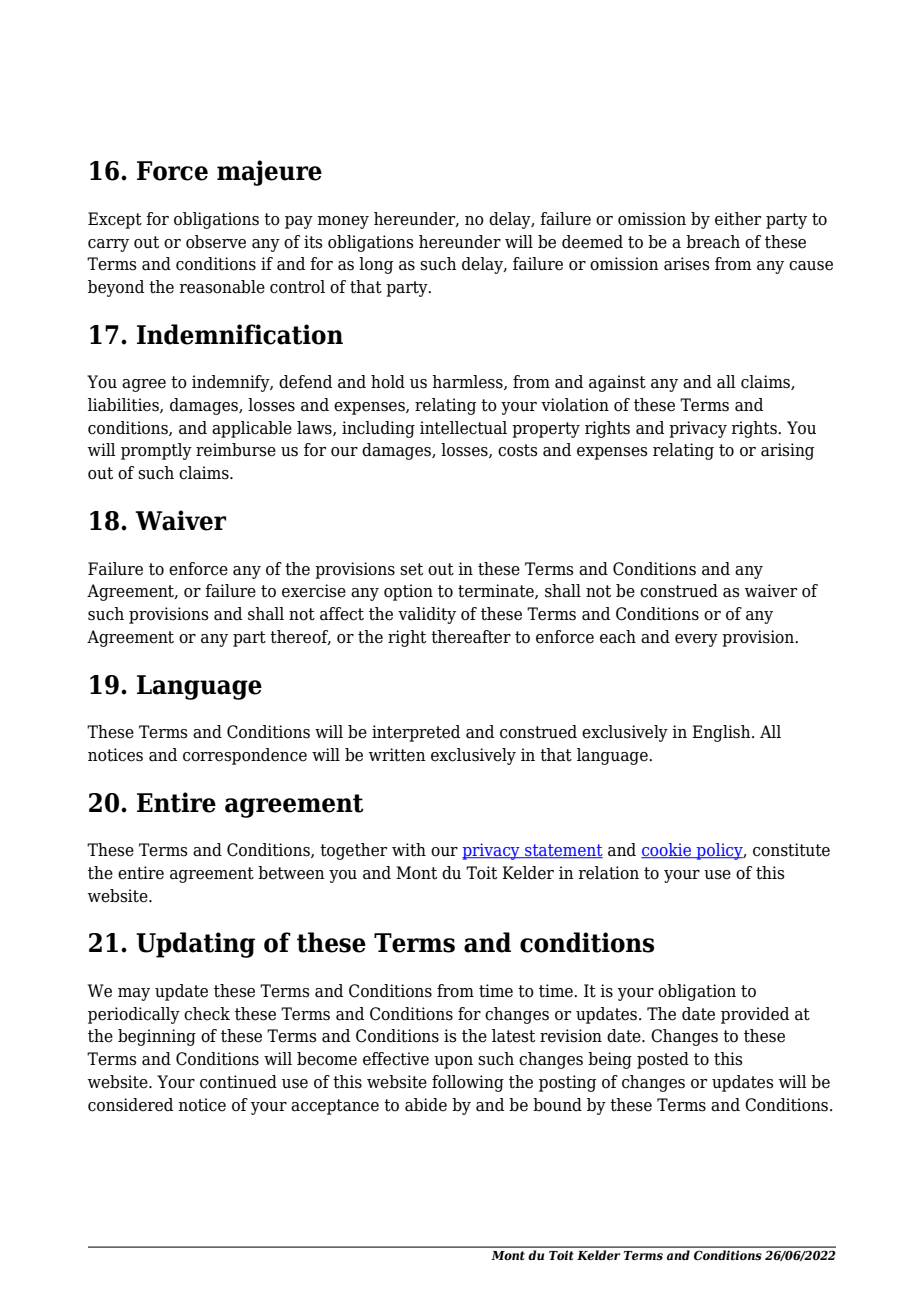 The width and height of the image is (924, 1308). I want to click on English, so click(722, 733).
